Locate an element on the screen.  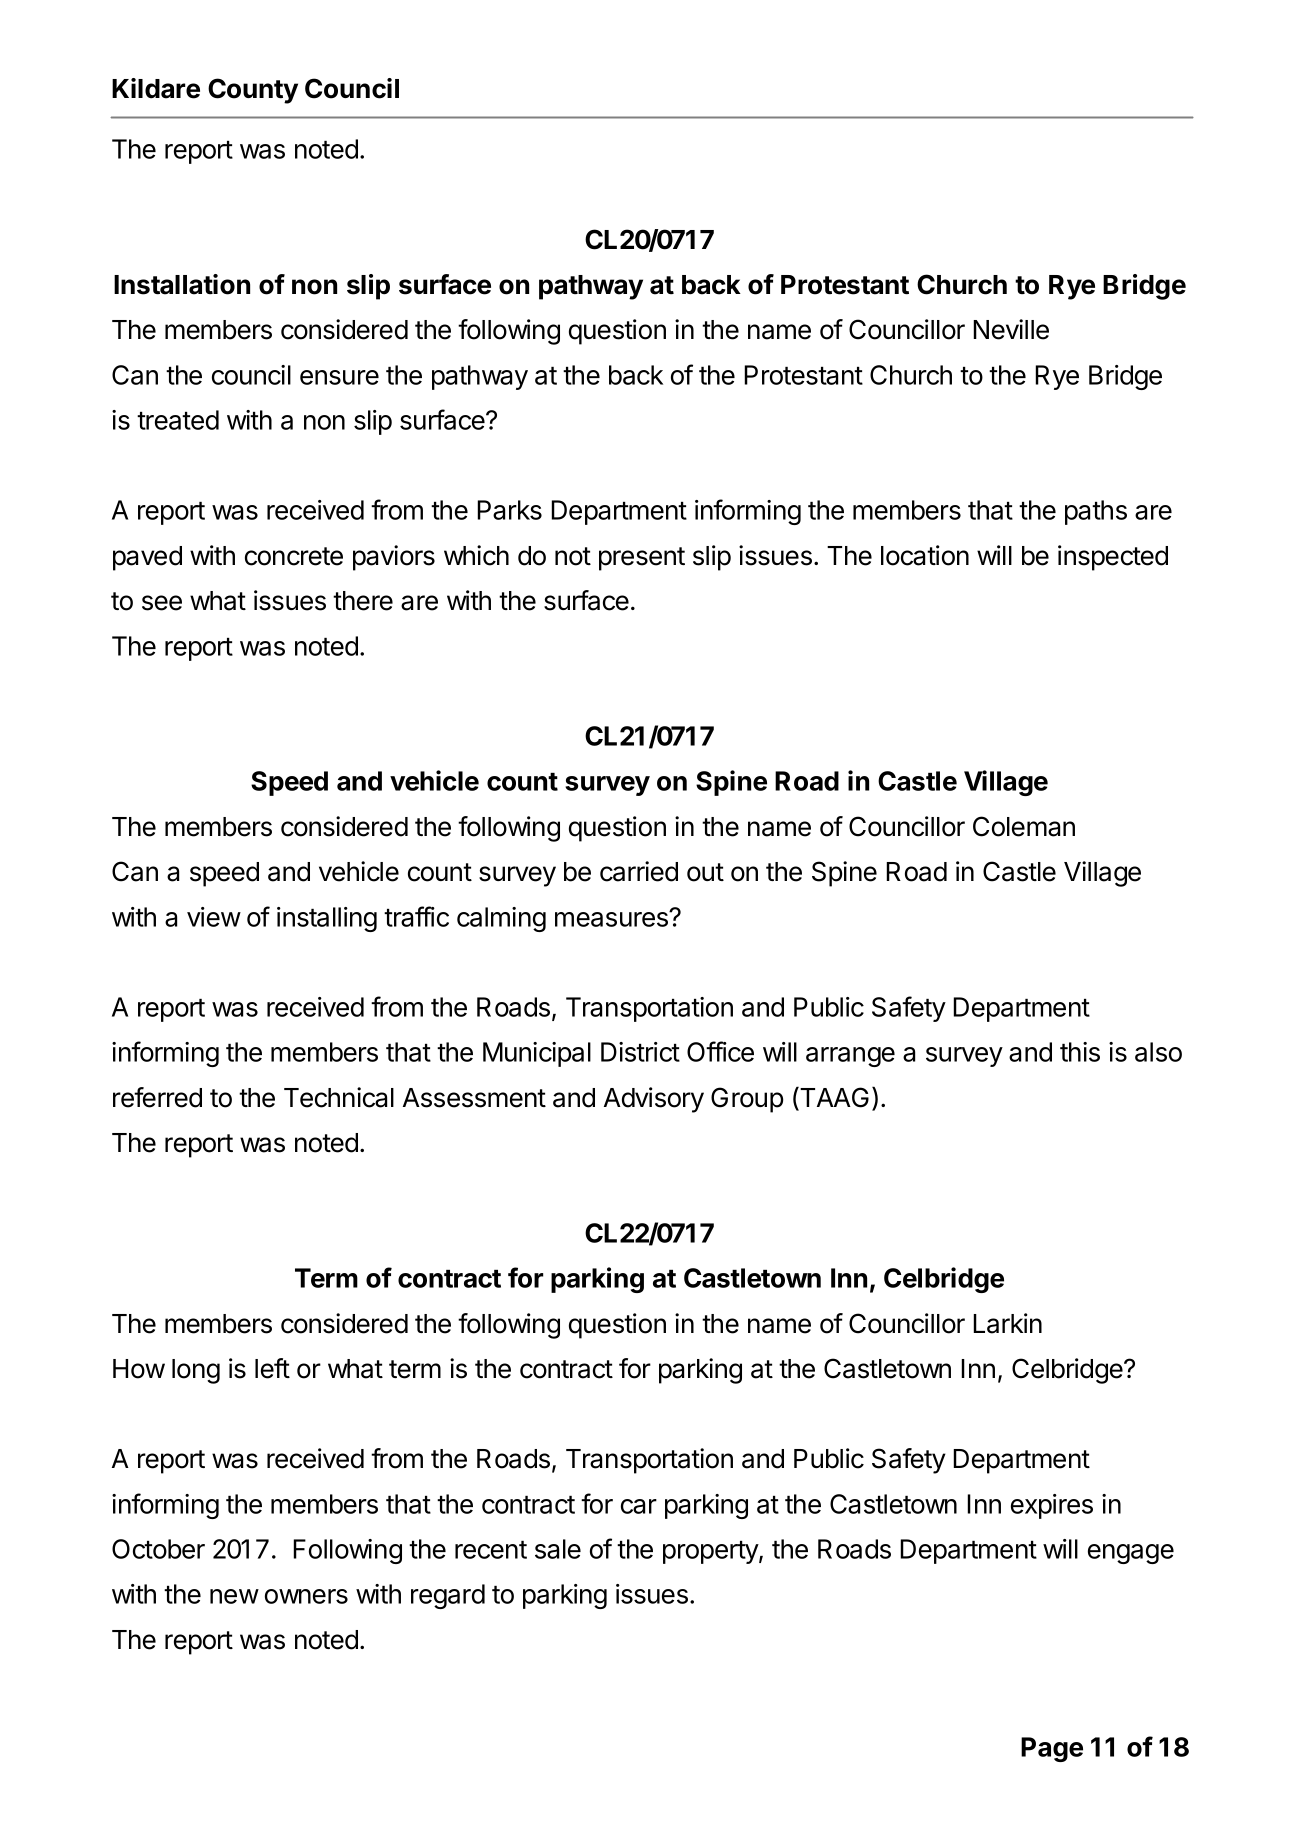
Page is located at coordinates (1052, 1749).
